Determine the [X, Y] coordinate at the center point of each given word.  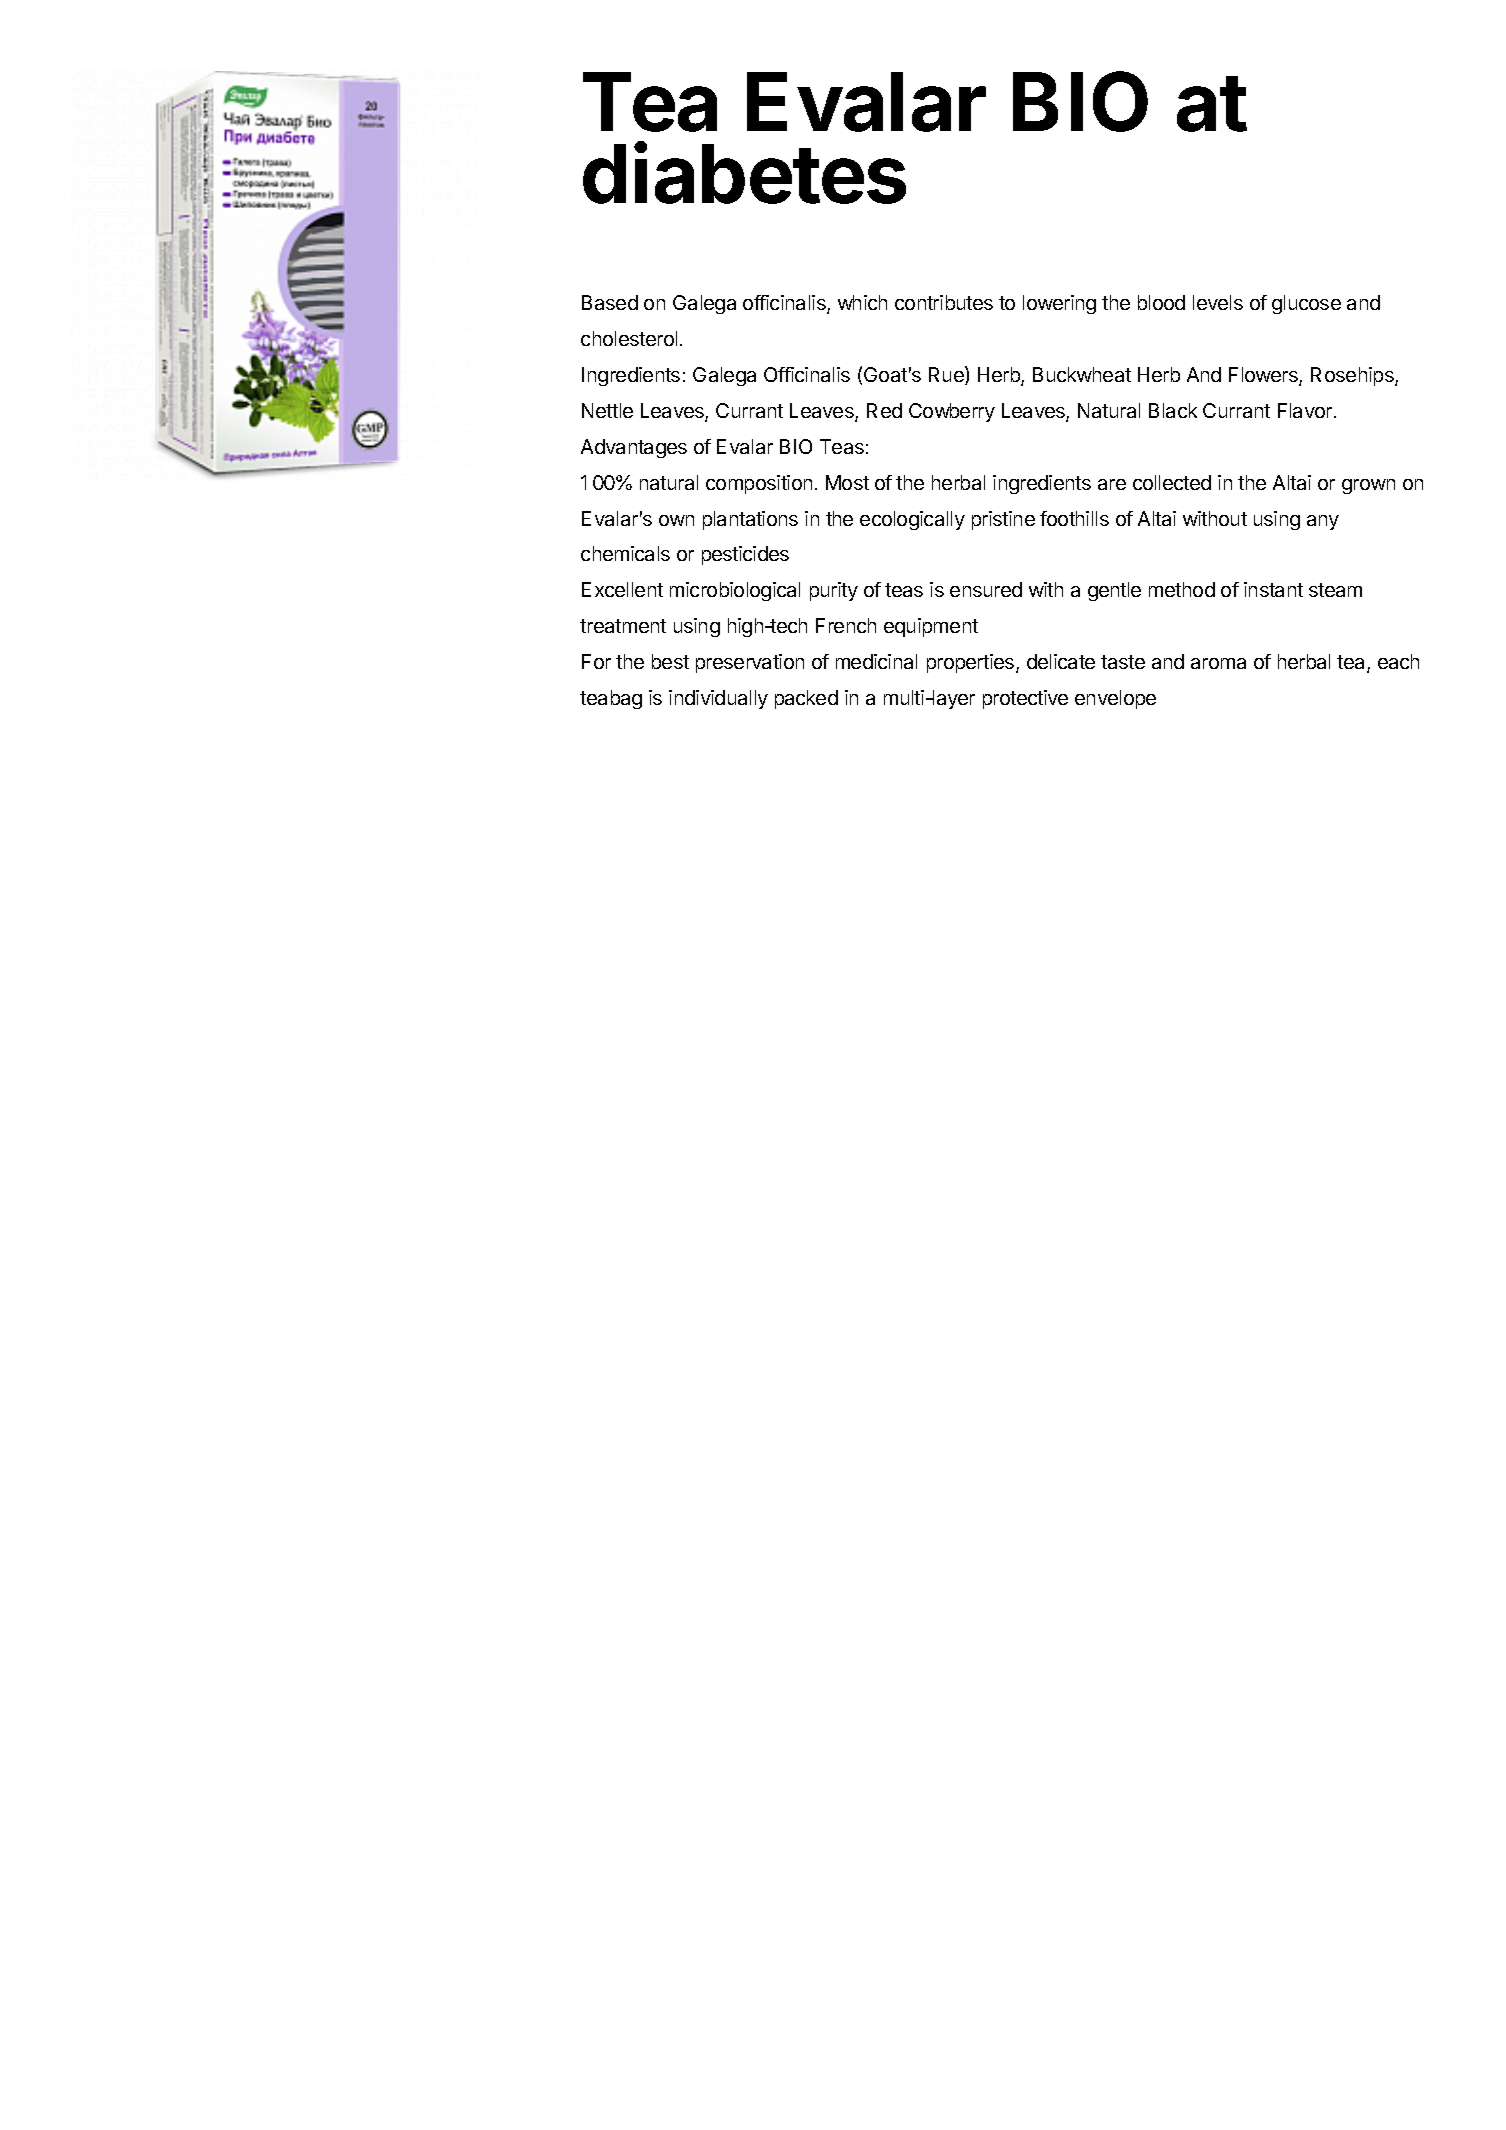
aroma [1218, 663]
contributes [944, 302]
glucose [1306, 304]
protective [1025, 699]
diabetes [744, 173]
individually [718, 699]
